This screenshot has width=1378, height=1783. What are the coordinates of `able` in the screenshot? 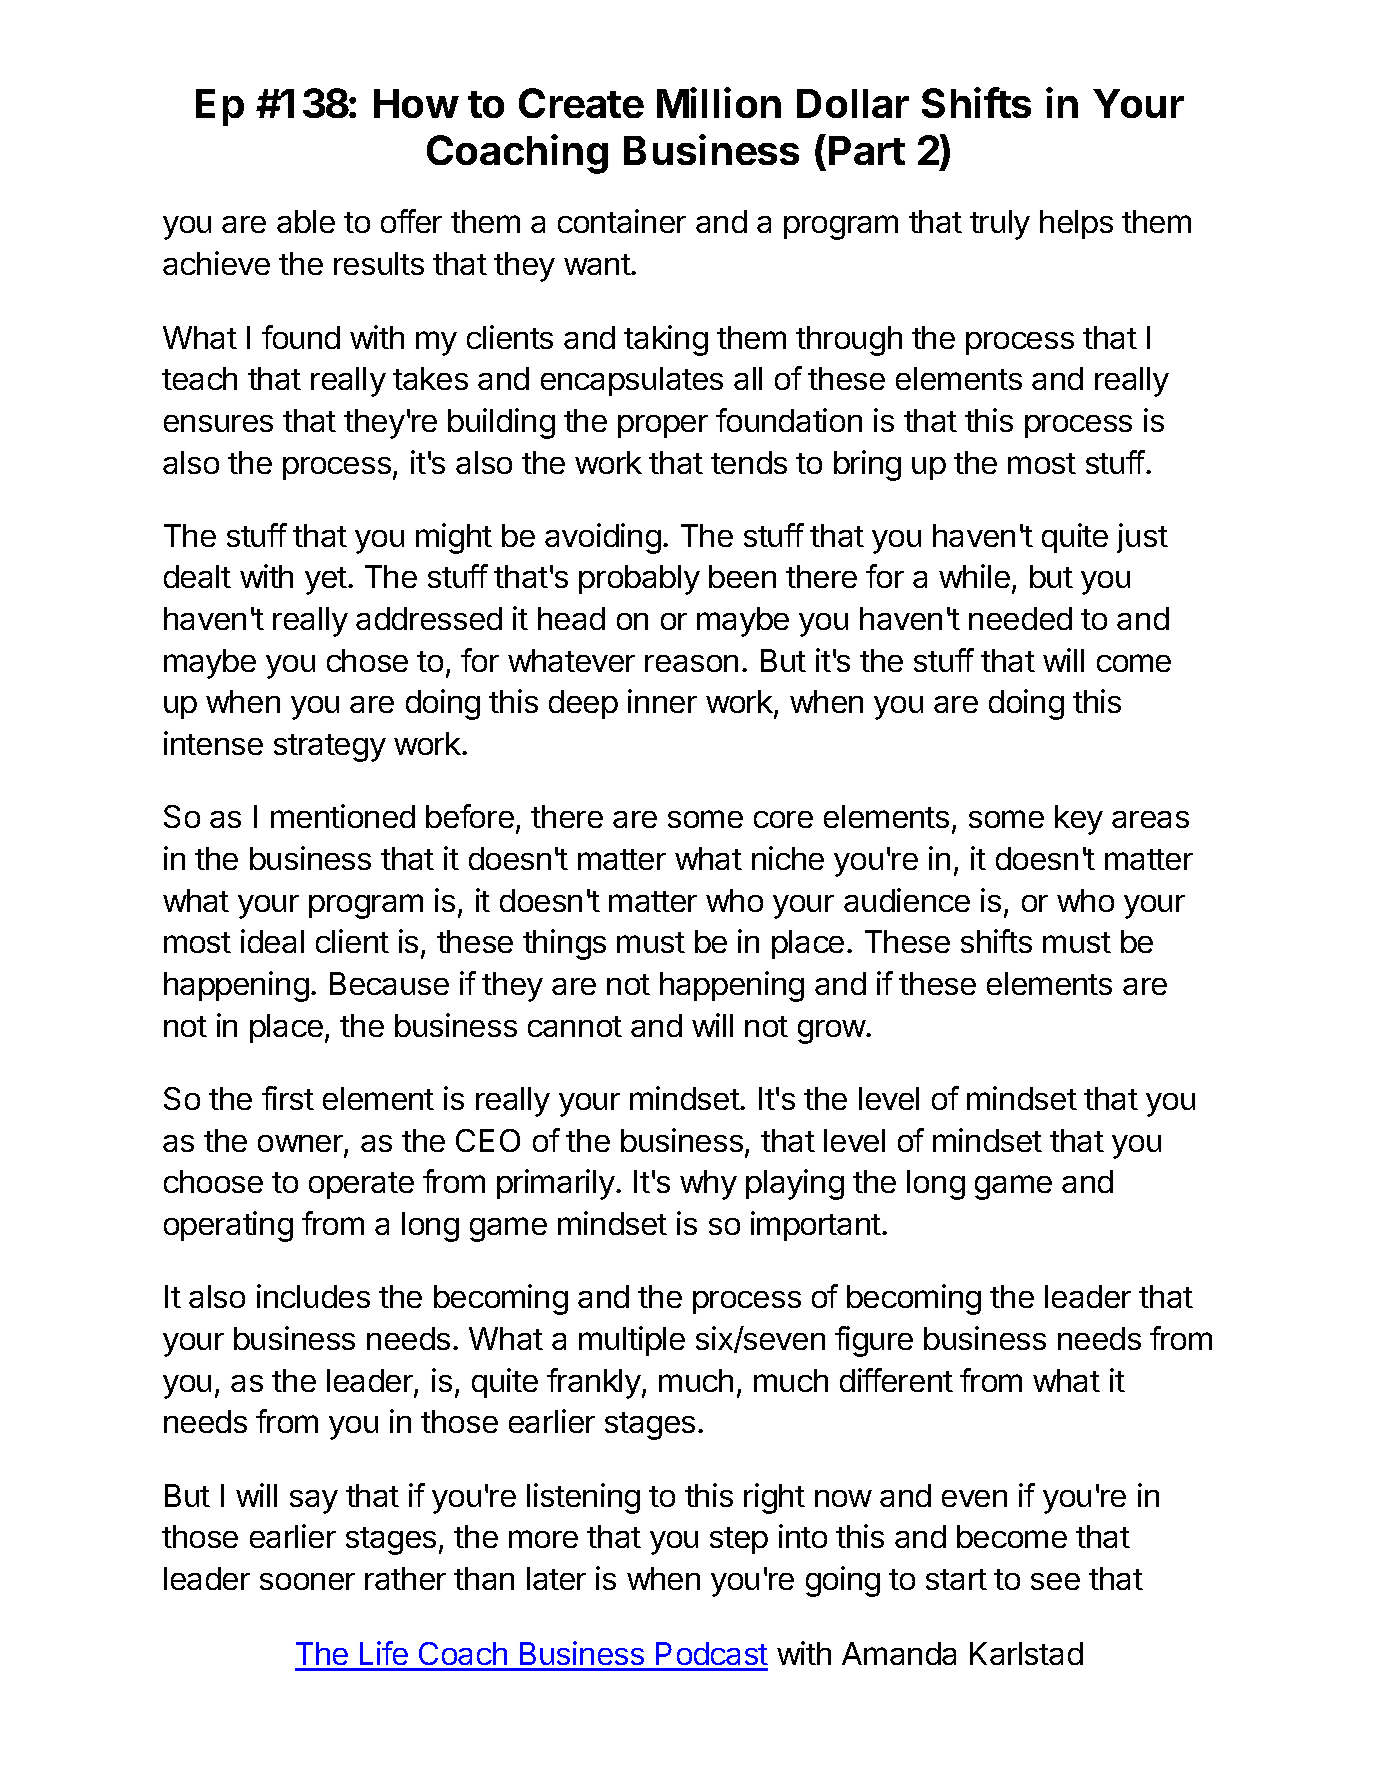 It's located at (306, 221).
